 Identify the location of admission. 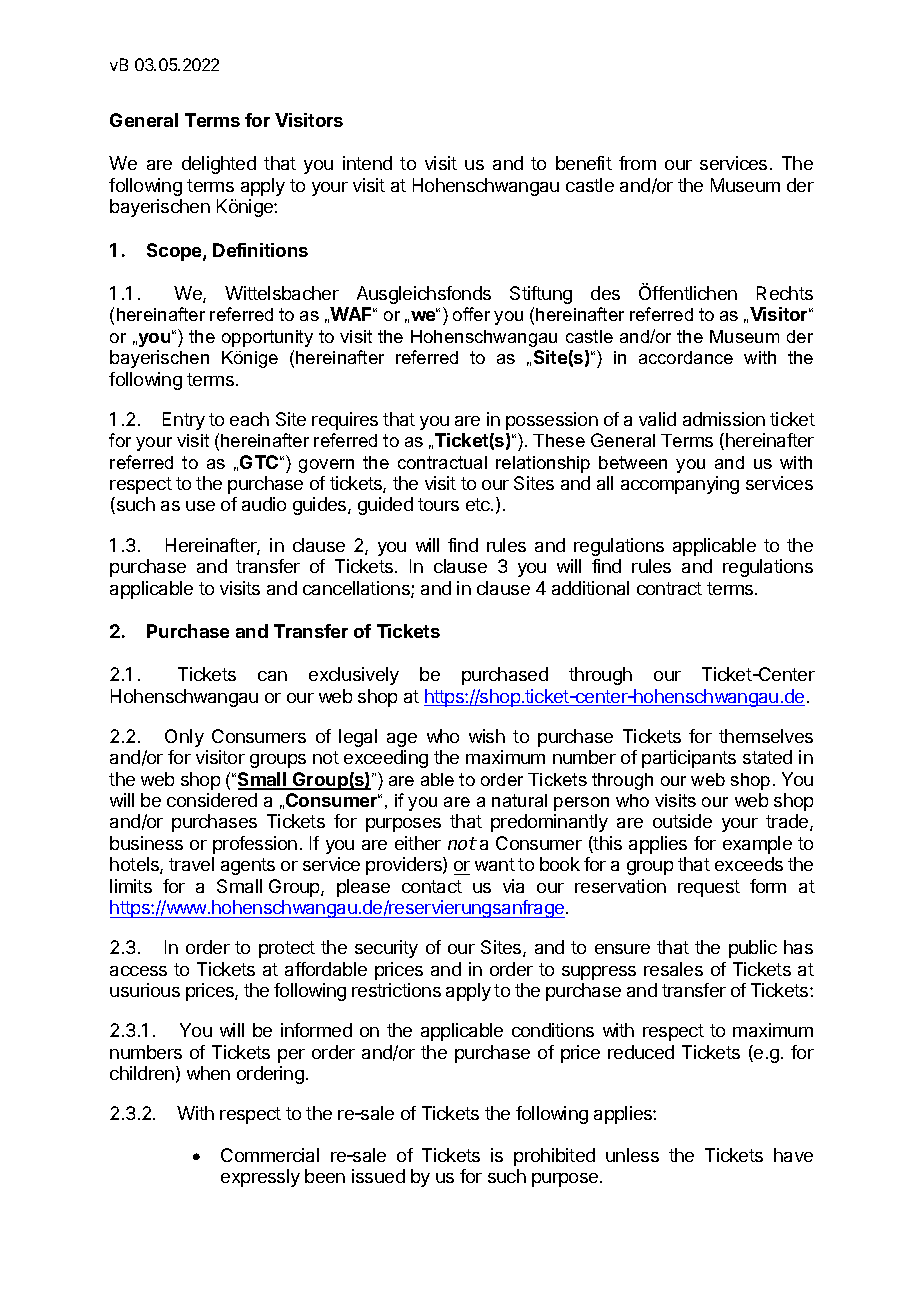
(724, 419).
